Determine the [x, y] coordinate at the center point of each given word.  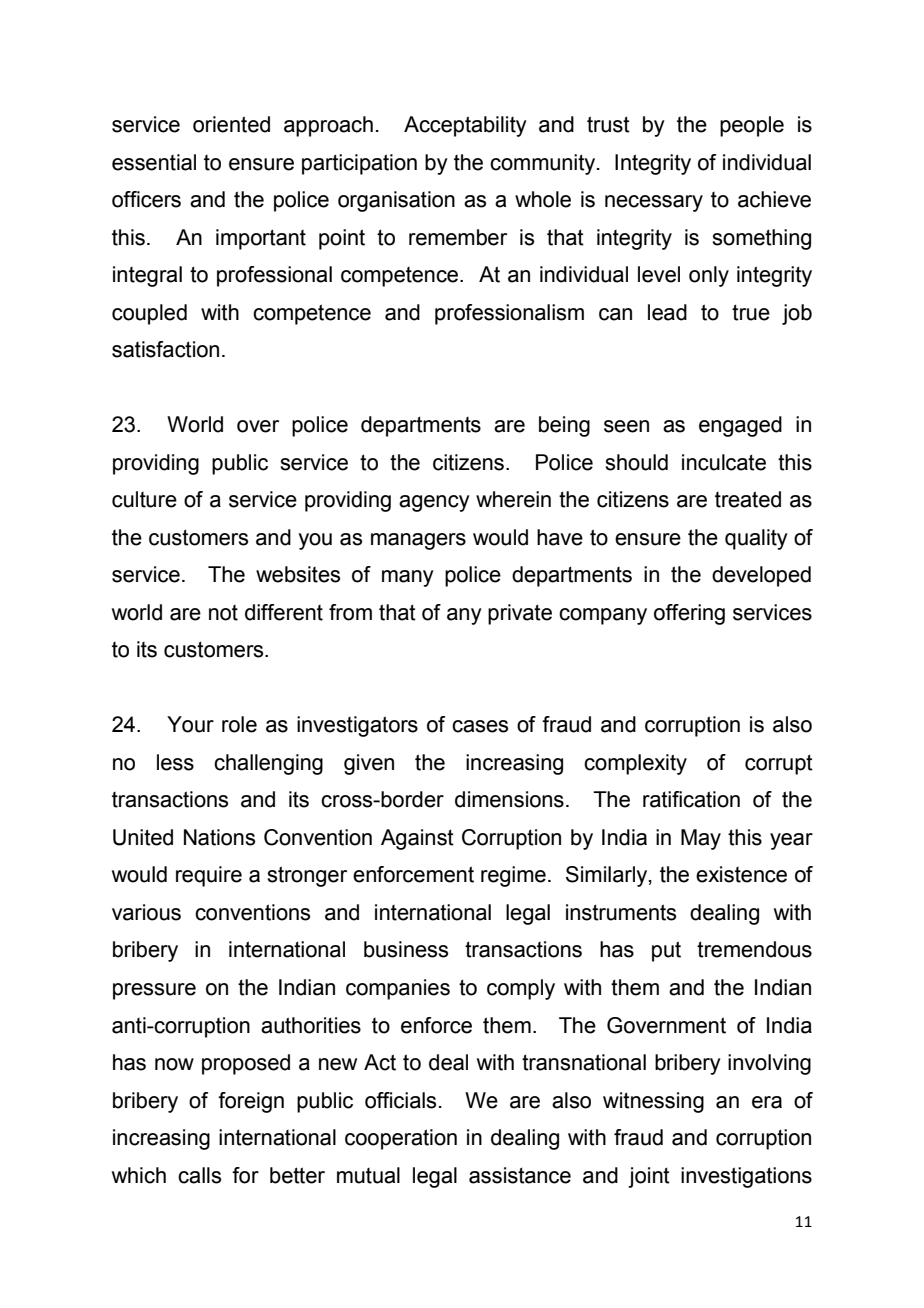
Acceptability [465, 126]
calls [199, 1175]
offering [689, 614]
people [752, 126]
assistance [520, 1175]
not [223, 613]
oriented [231, 124]
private [520, 614]
